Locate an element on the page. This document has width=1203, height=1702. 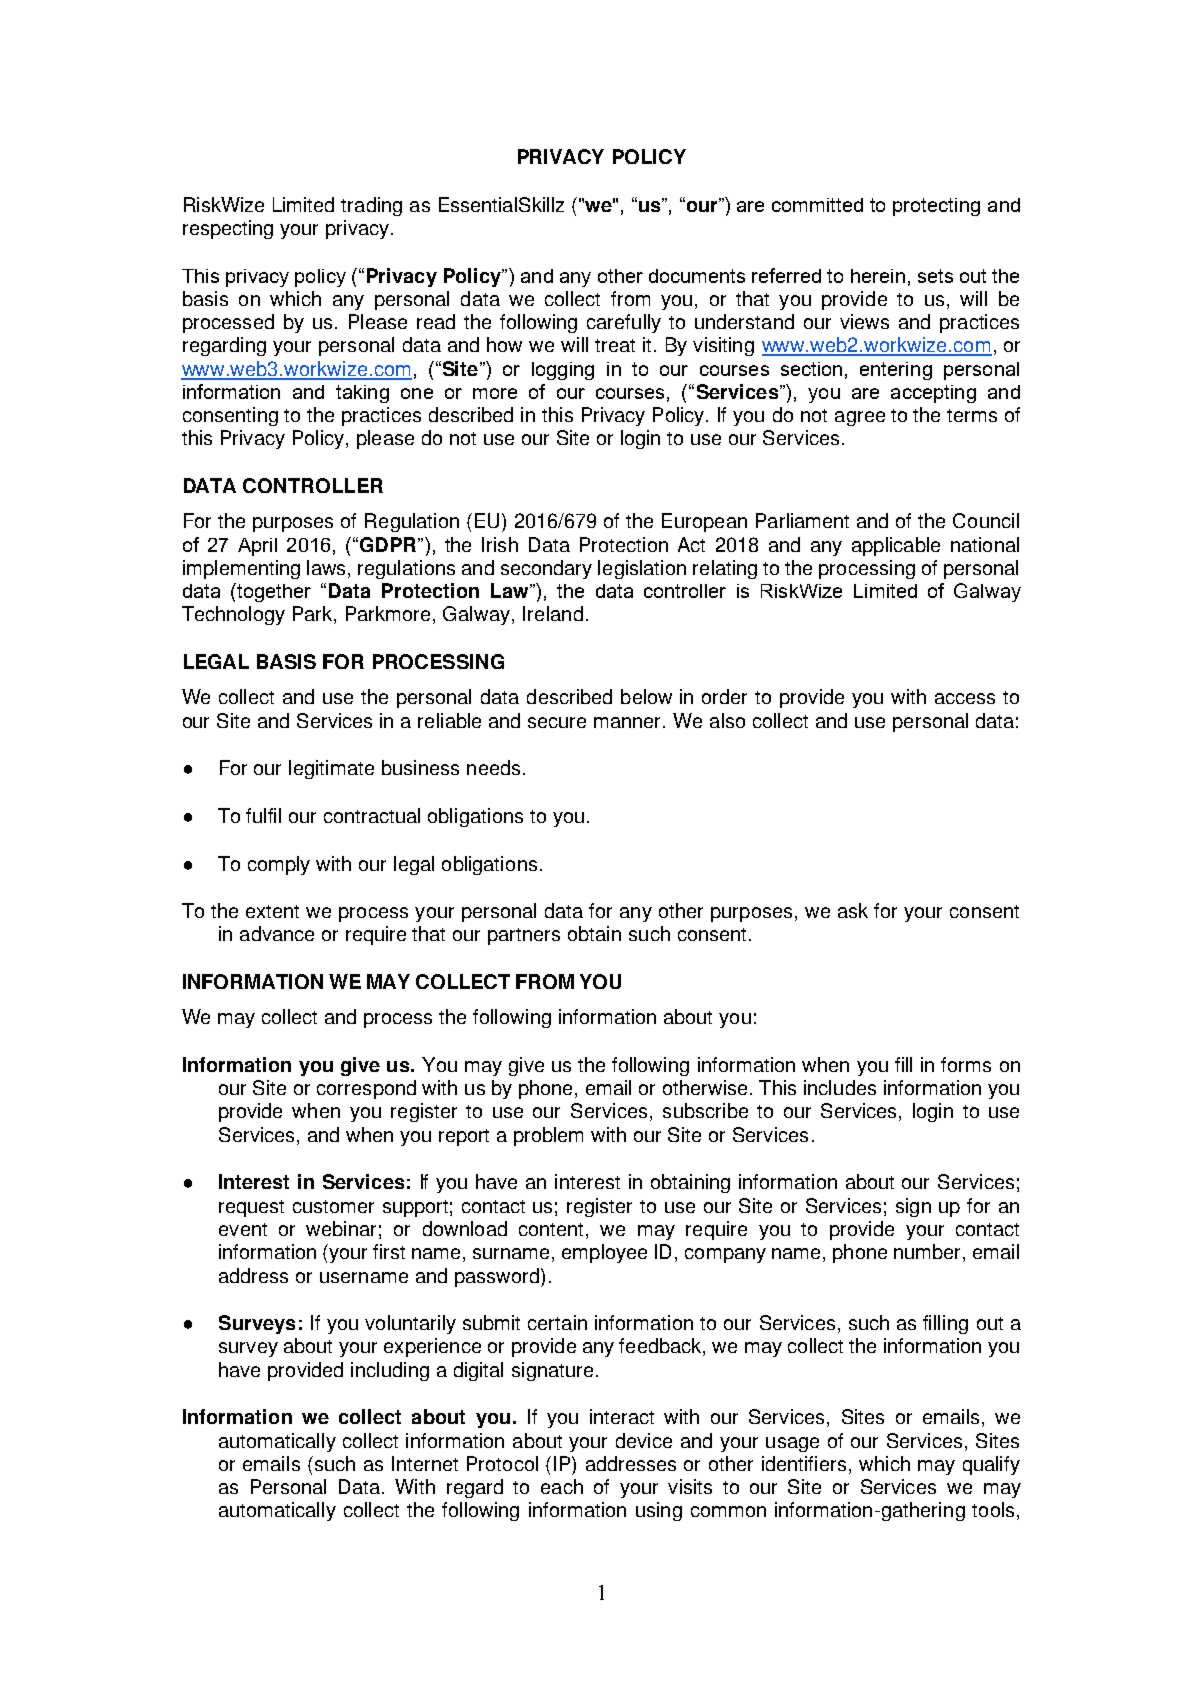
device is located at coordinates (644, 1440).
